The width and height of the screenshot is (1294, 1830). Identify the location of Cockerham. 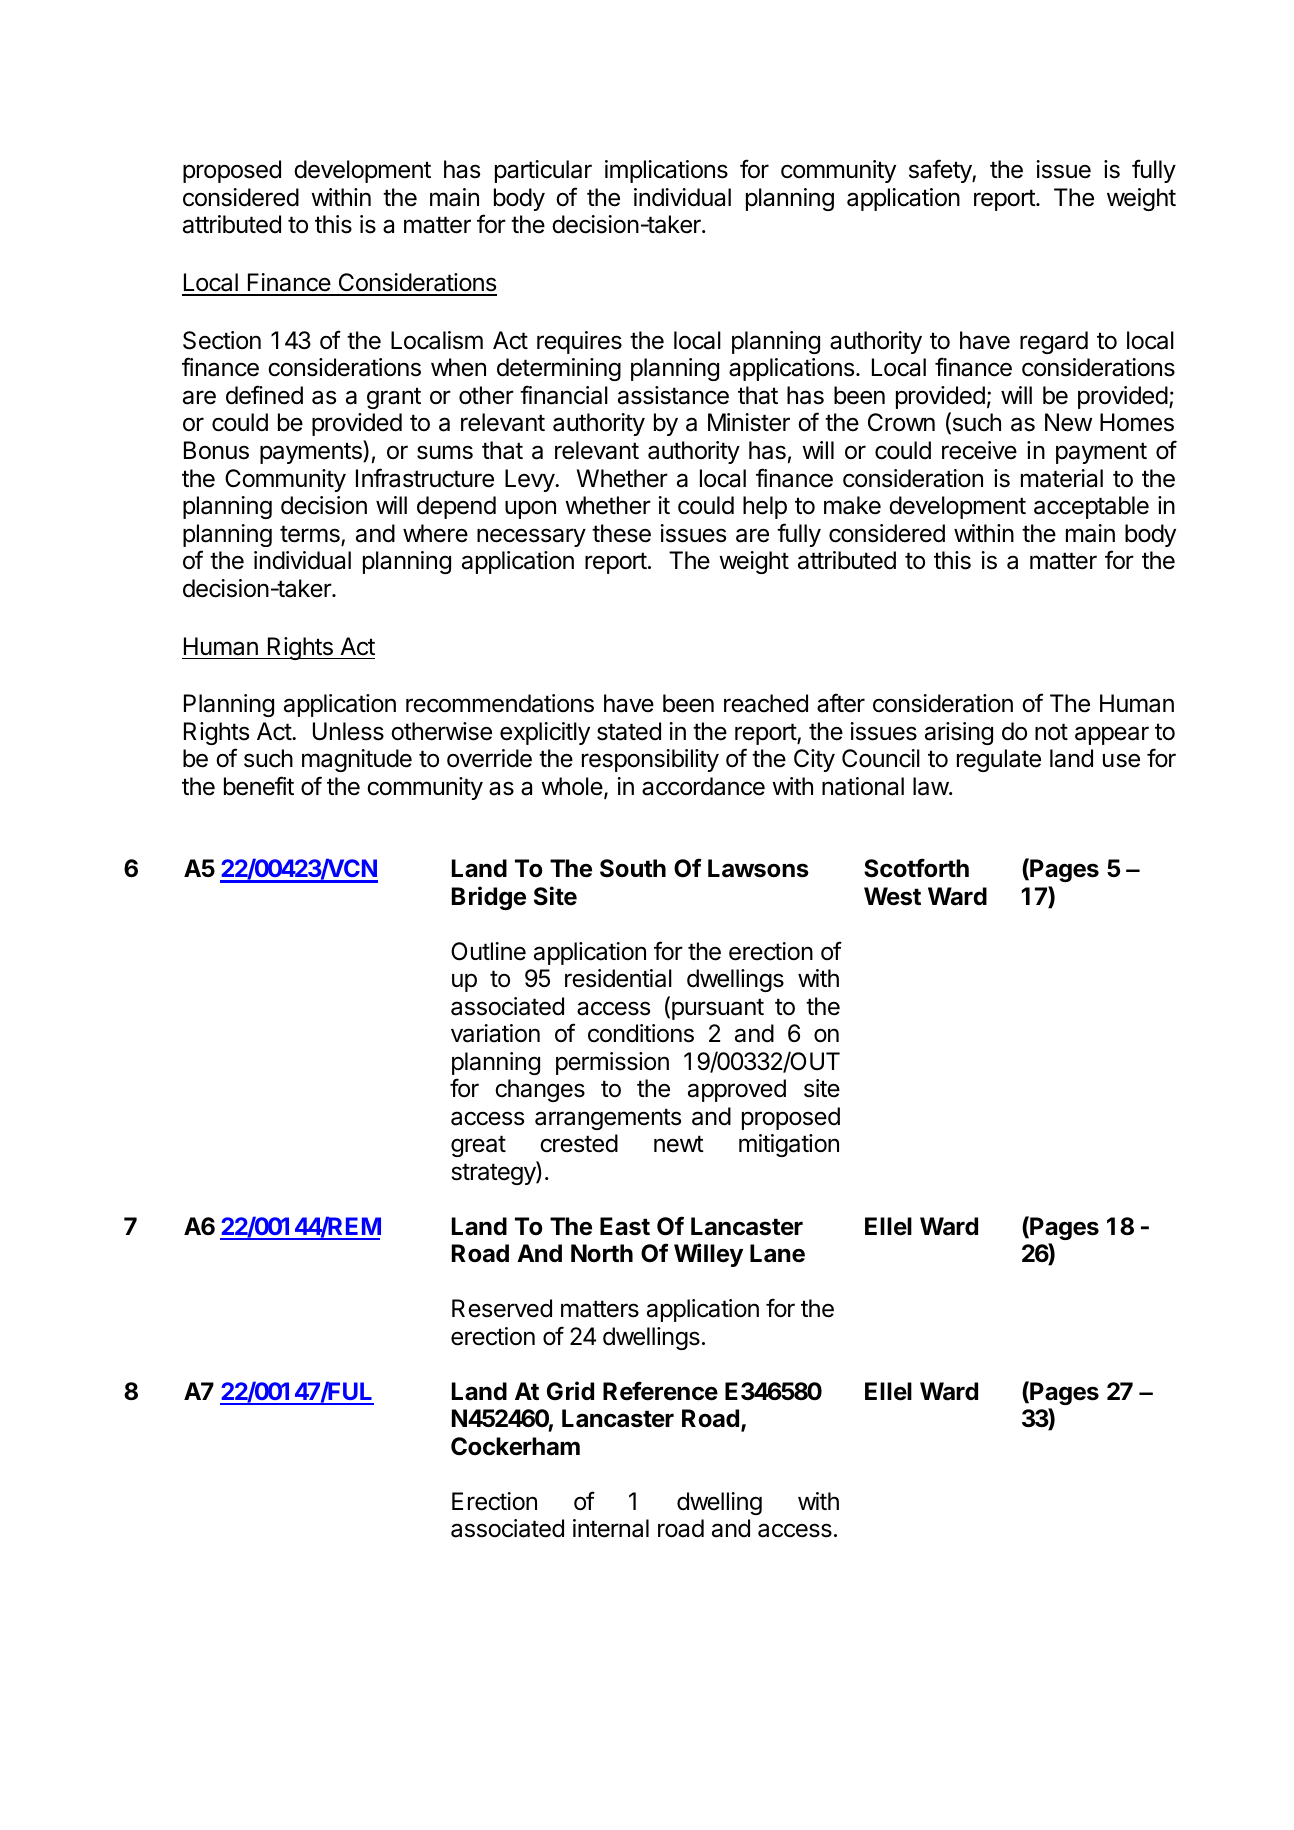
(515, 1446).
